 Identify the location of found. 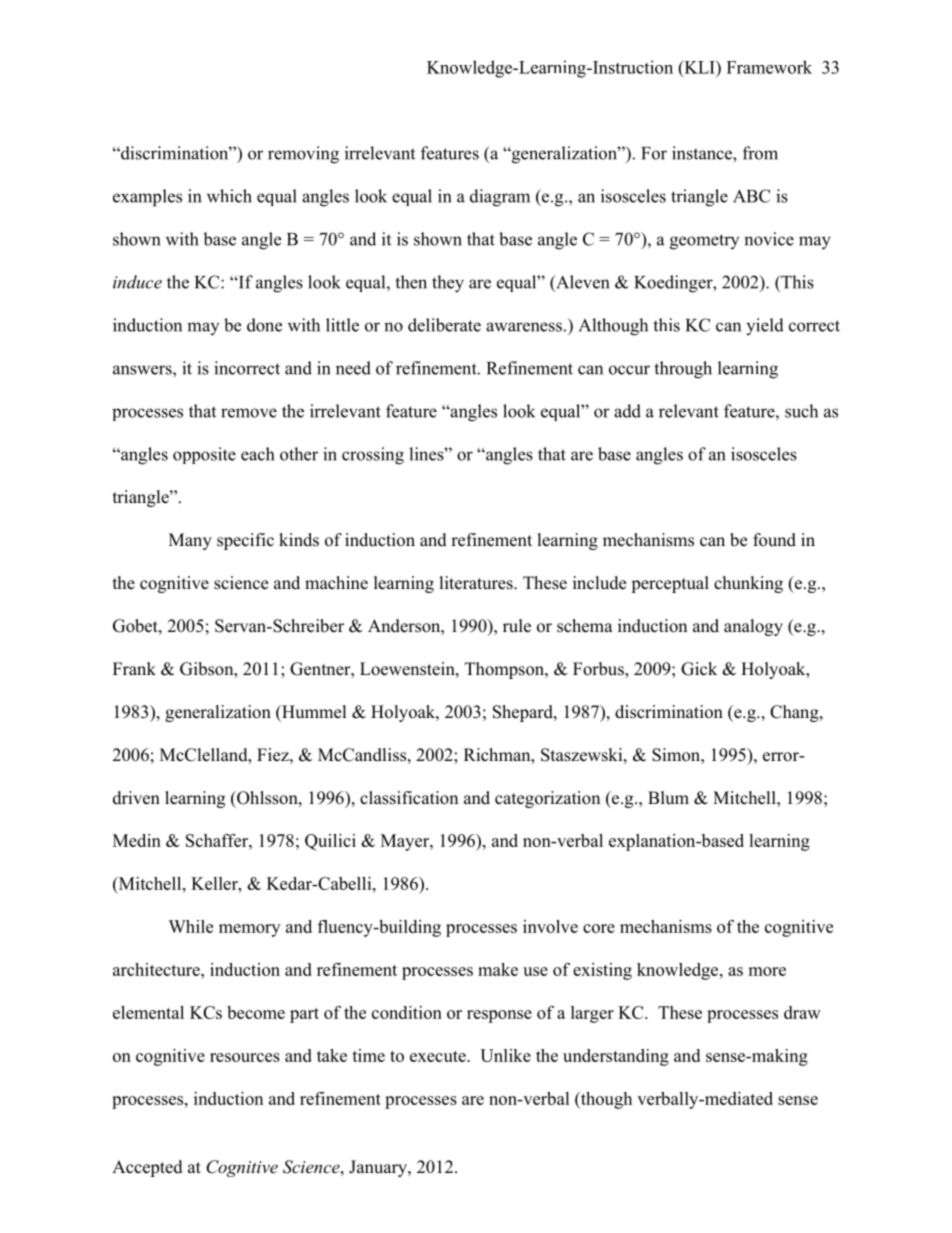
(774, 540).
